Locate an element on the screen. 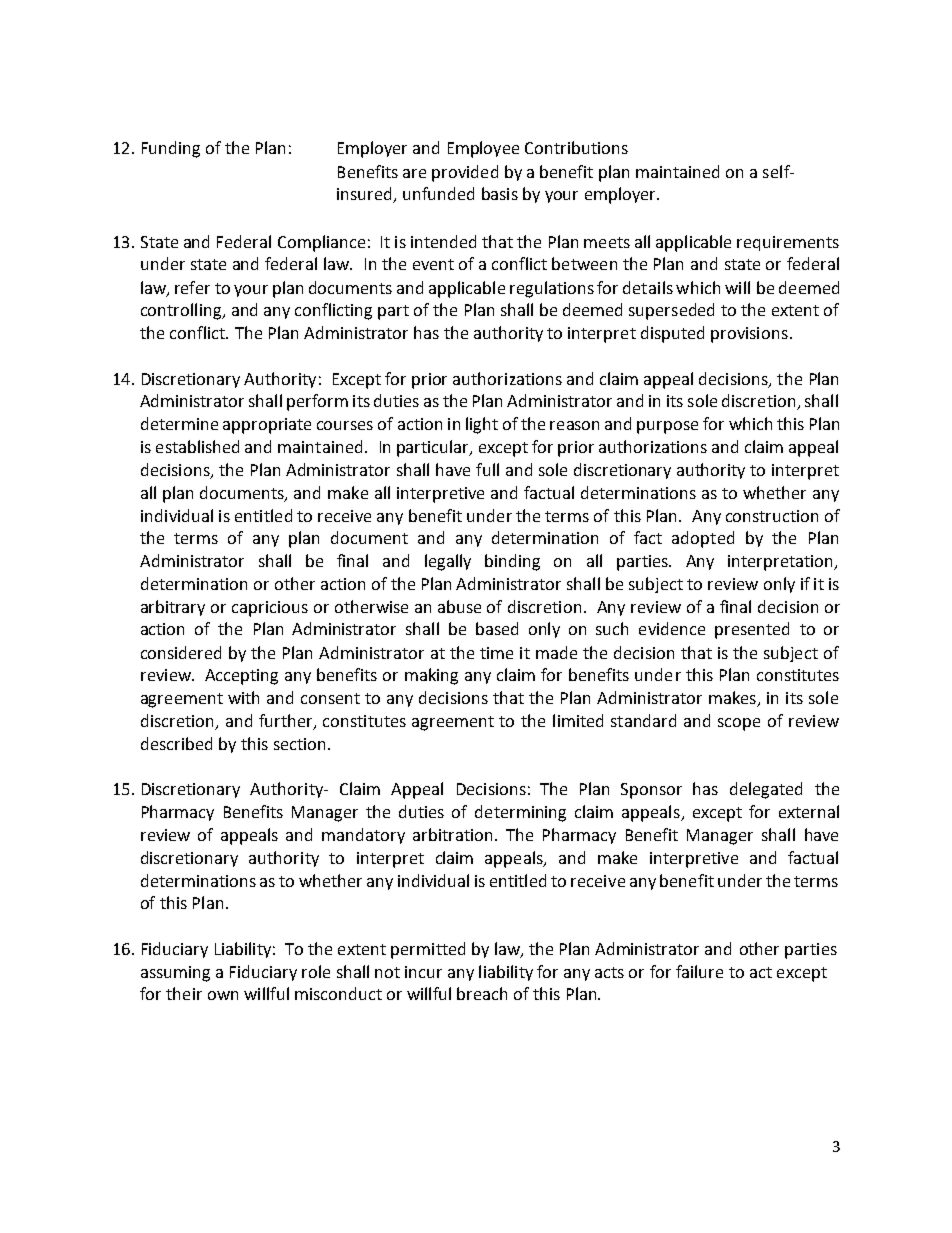  own is located at coordinates (223, 995).
